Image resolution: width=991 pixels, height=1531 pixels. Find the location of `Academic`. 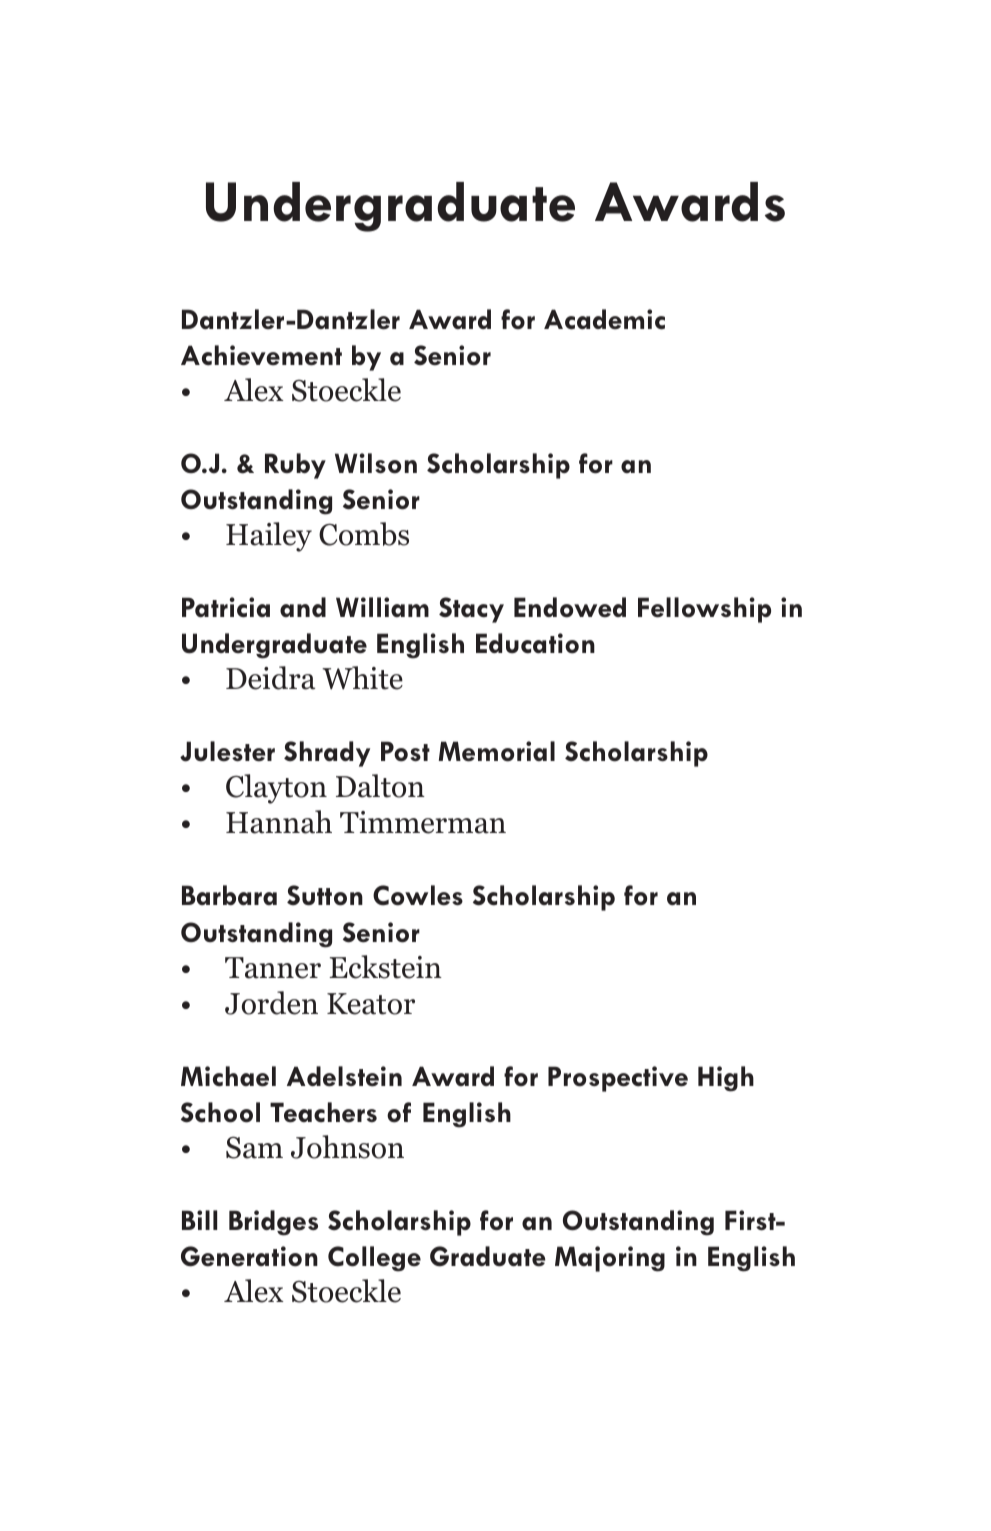

Academic is located at coordinates (604, 319).
